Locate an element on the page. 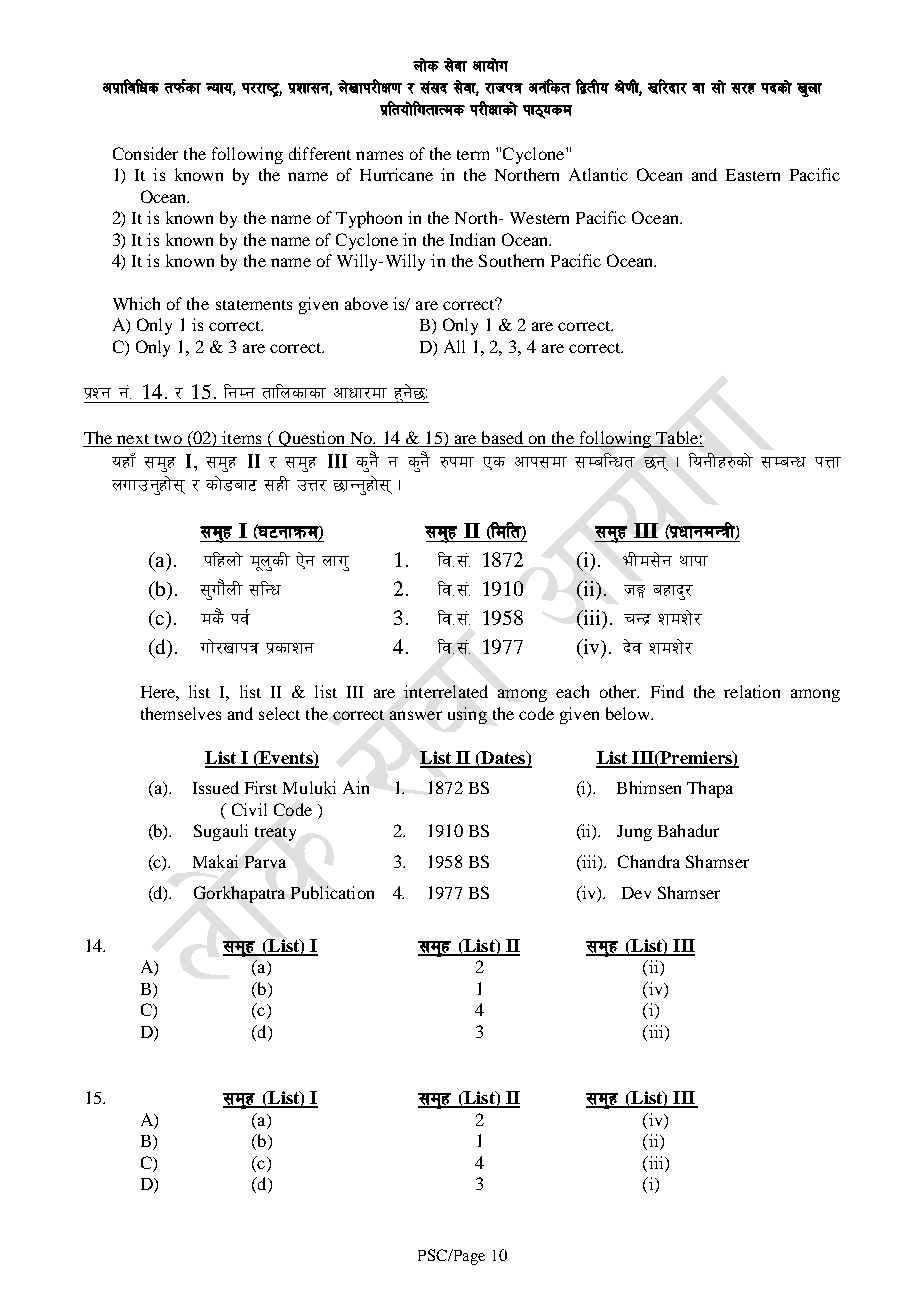 The width and height of the image is (924, 1307). Southern is located at coordinates (511, 260).
